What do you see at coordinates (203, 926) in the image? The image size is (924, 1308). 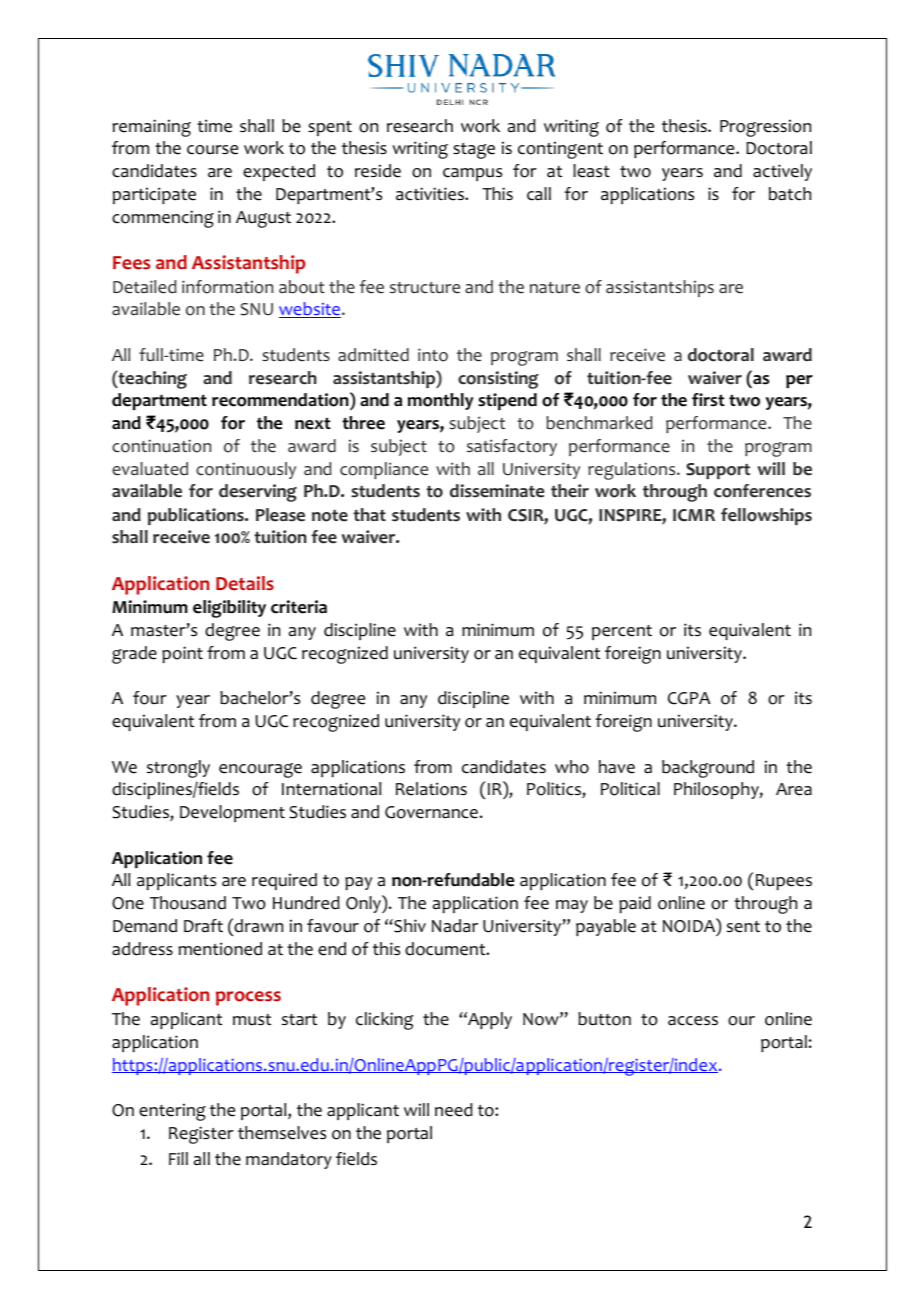 I see `Draft` at bounding box center [203, 926].
